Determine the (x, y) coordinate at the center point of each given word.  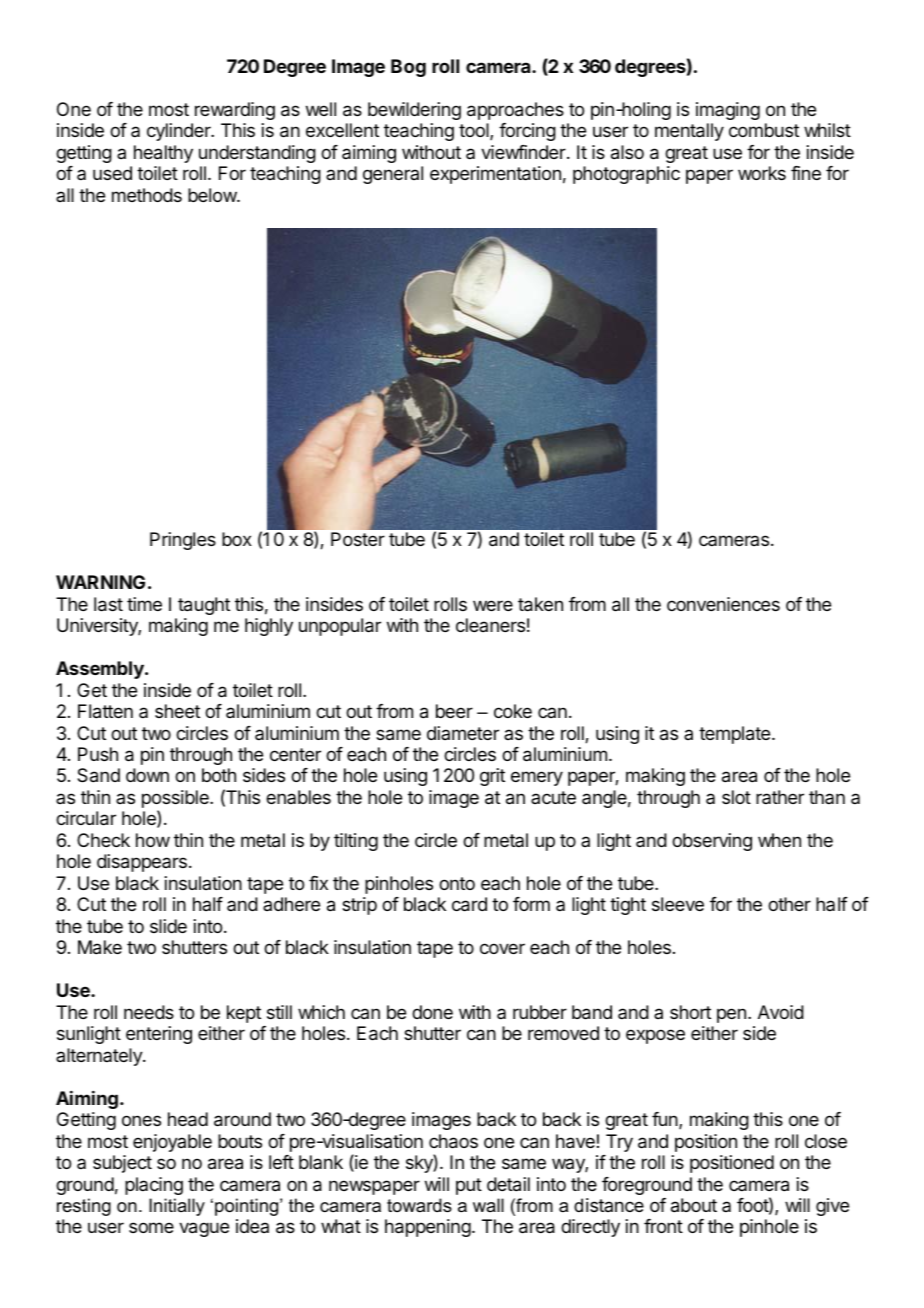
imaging (728, 111)
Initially (177, 1207)
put (469, 1186)
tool (475, 131)
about (694, 1205)
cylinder (180, 132)
